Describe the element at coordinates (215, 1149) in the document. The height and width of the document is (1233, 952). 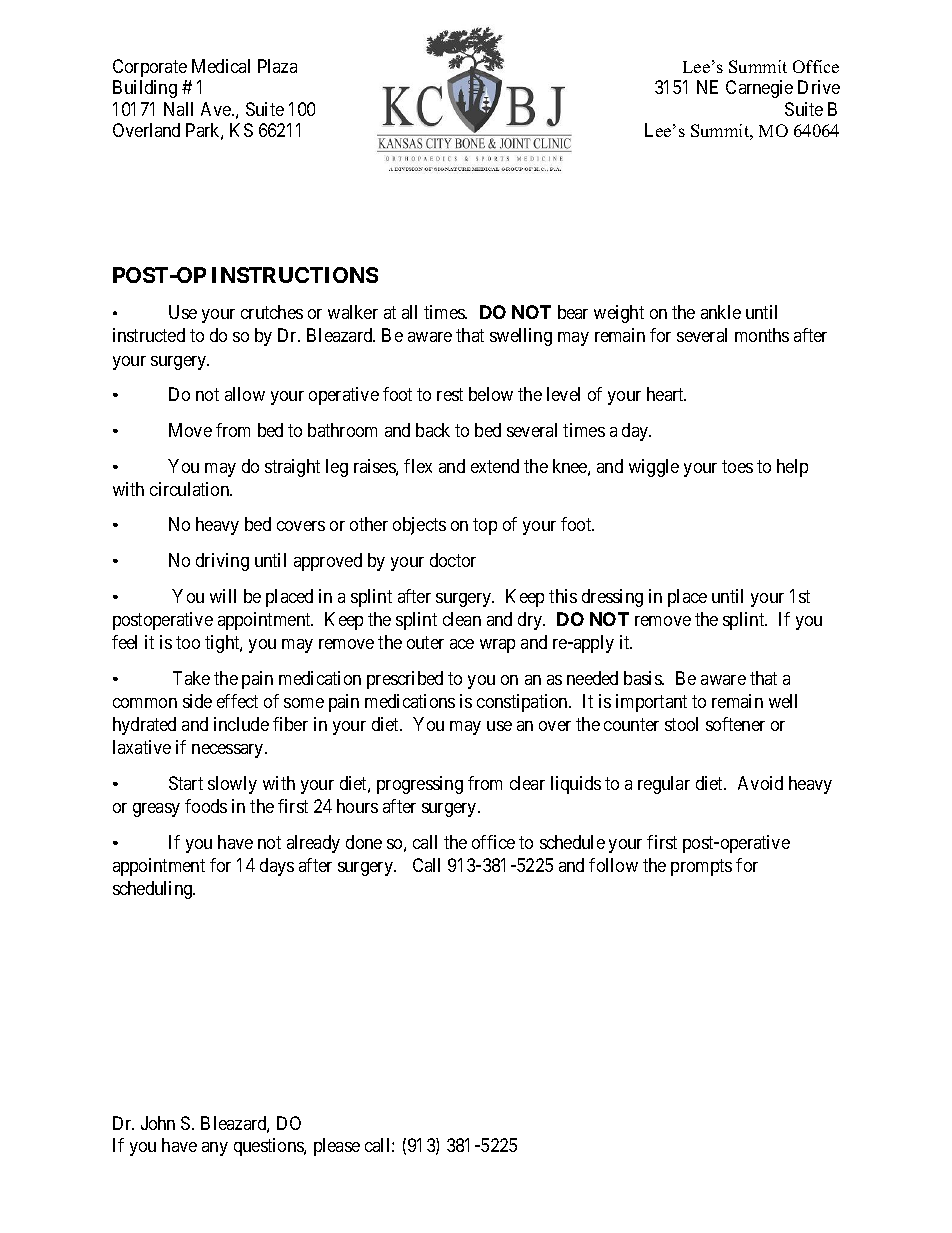
I see `any` at that location.
